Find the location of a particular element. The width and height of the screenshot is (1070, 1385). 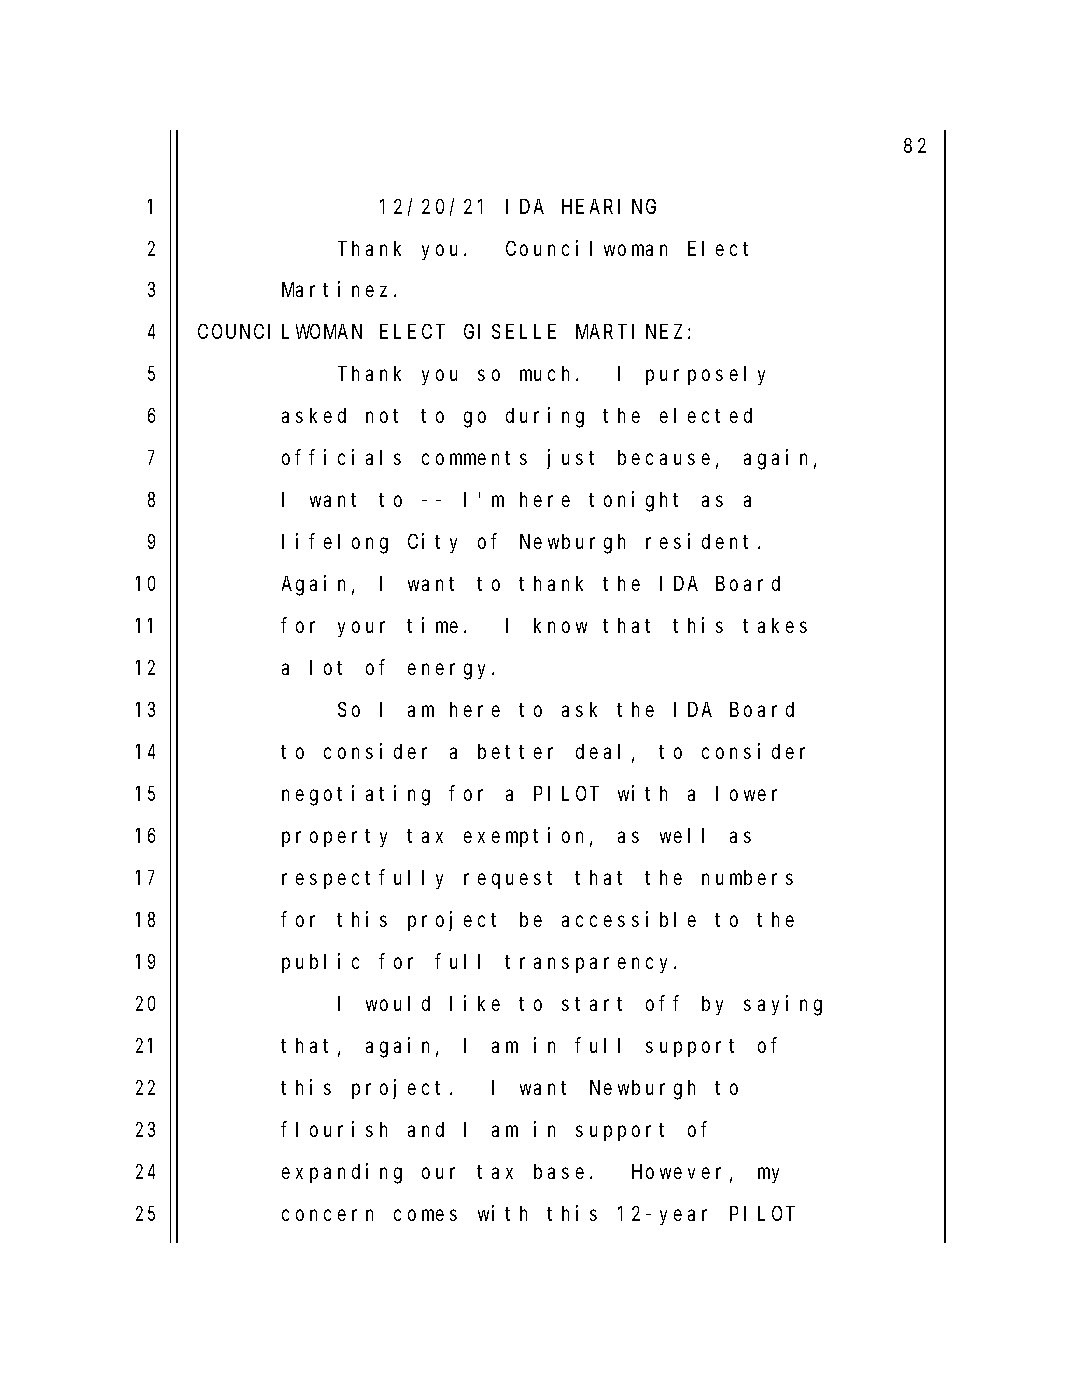

resident is located at coordinates (697, 541).
